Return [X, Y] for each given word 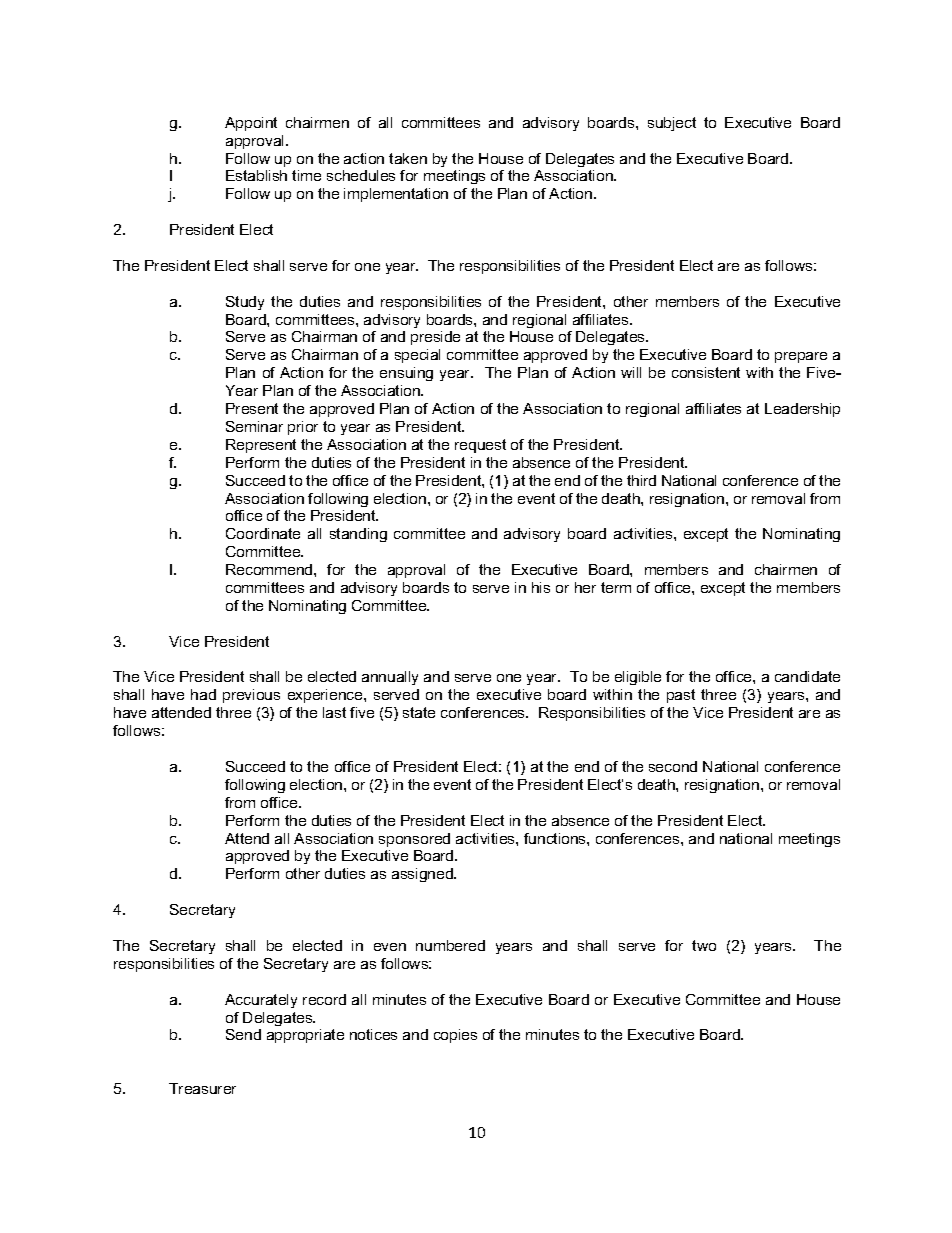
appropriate [305, 1036]
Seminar [254, 426]
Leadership [802, 410]
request [480, 446]
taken [408, 158]
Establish [256, 175]
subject [672, 124]
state [419, 712]
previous [251, 696]
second [673, 766]
